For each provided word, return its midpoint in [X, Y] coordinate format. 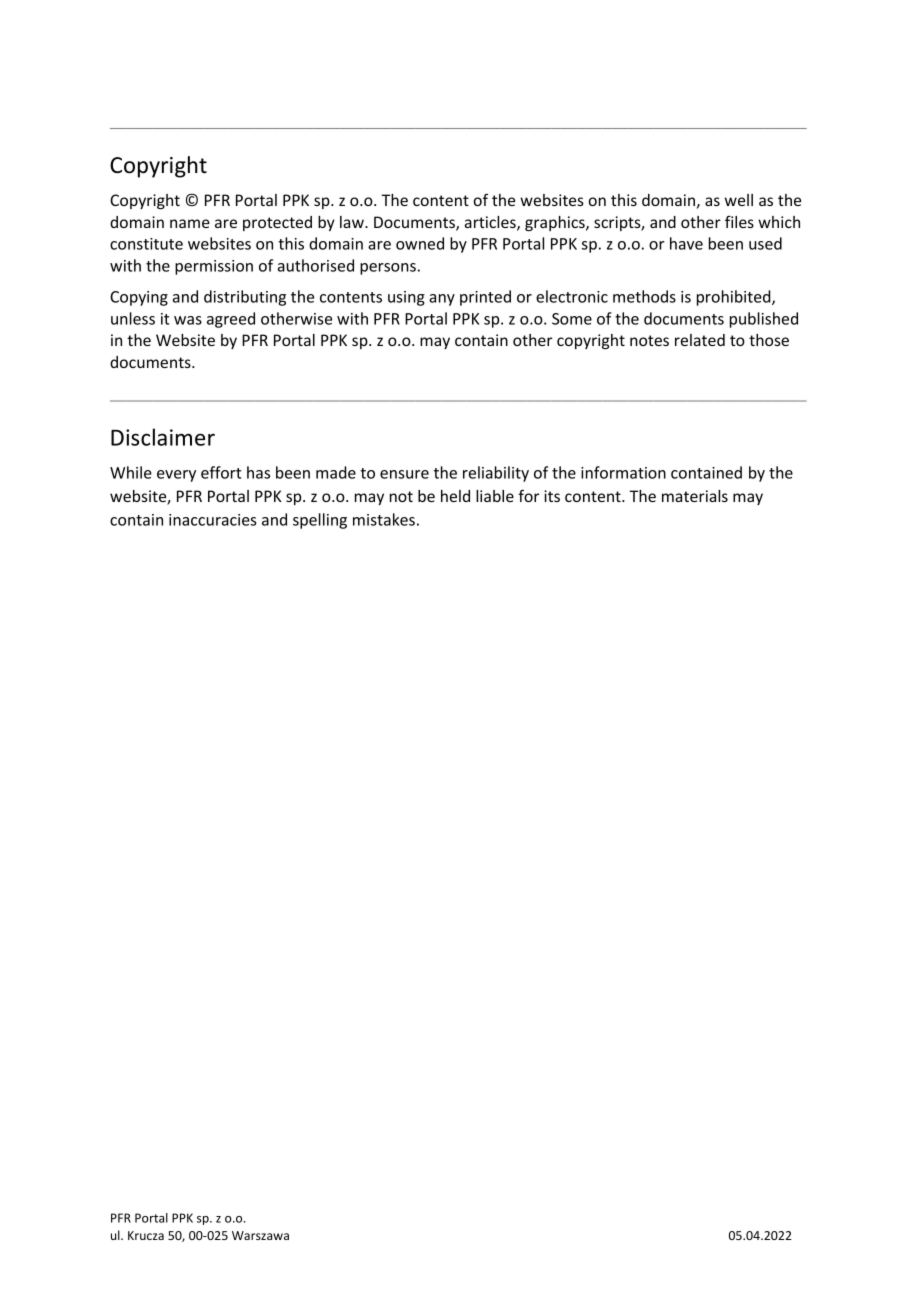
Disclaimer [163, 437]
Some [572, 319]
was [188, 320]
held [455, 496]
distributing [245, 298]
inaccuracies [213, 520]
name [190, 223]
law [353, 222]
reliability [496, 474]
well [739, 200]
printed [485, 298]
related [700, 340]
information [623, 472]
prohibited [735, 298]
